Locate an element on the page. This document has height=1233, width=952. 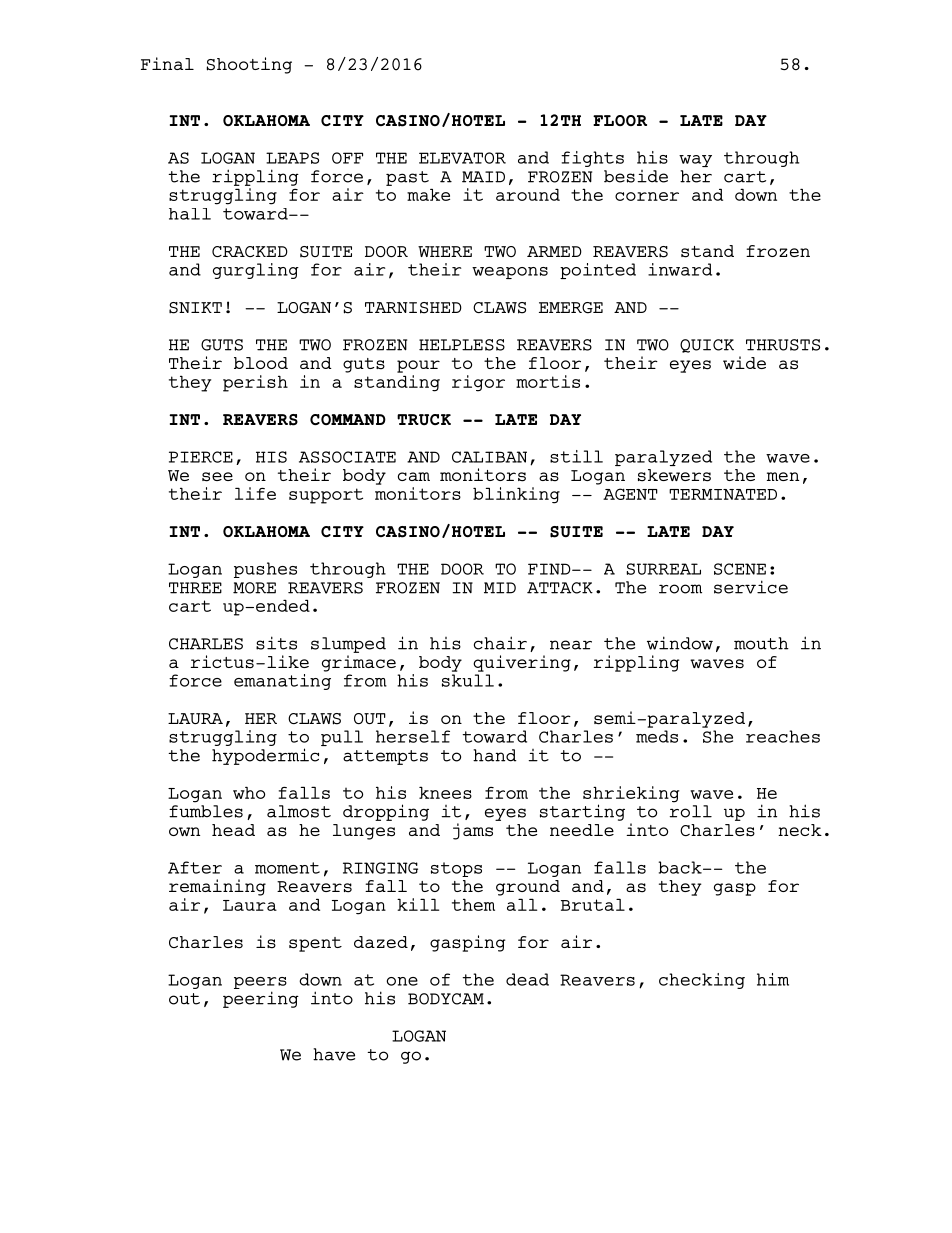
checking is located at coordinates (702, 981).
